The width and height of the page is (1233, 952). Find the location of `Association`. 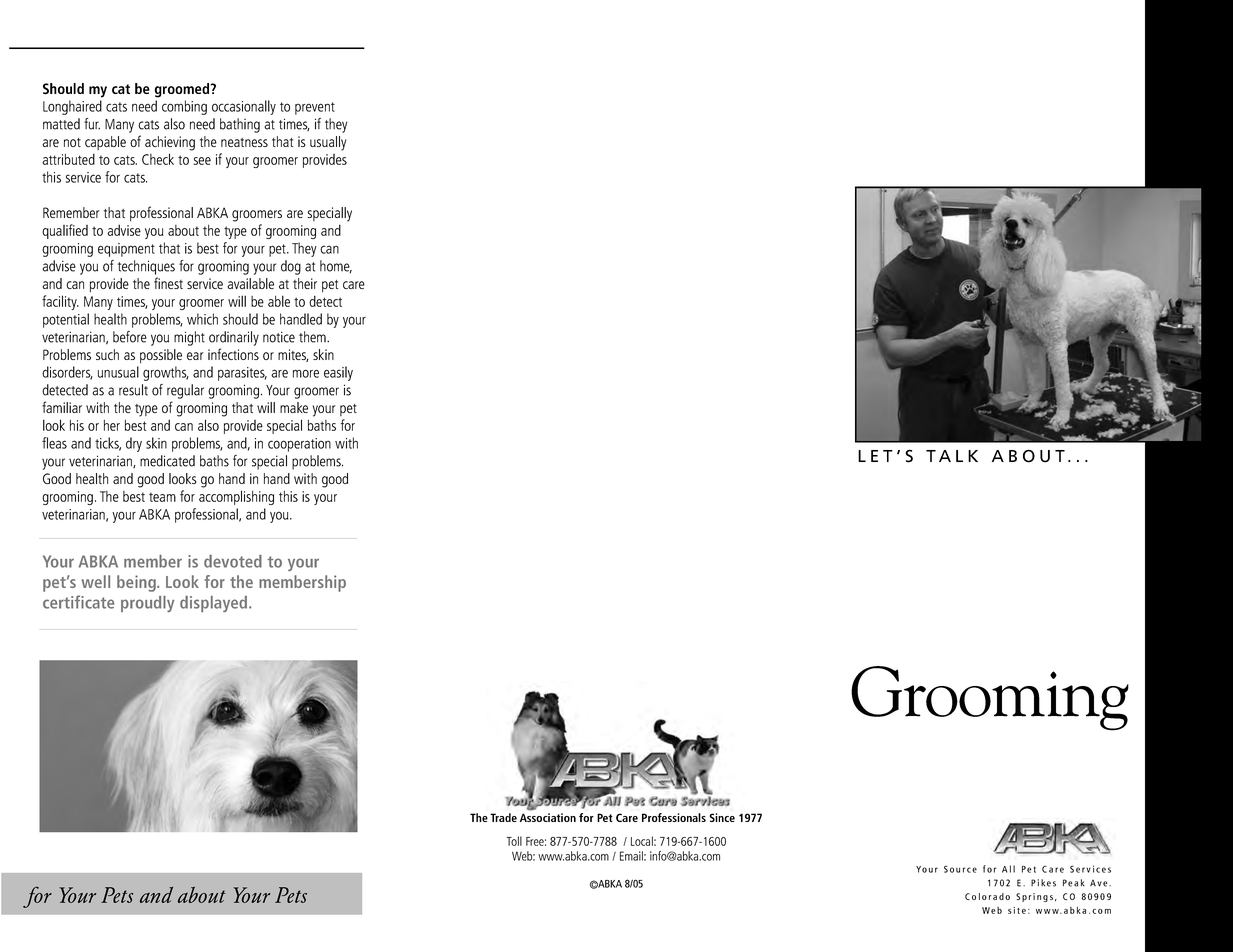

Association is located at coordinates (548, 817).
